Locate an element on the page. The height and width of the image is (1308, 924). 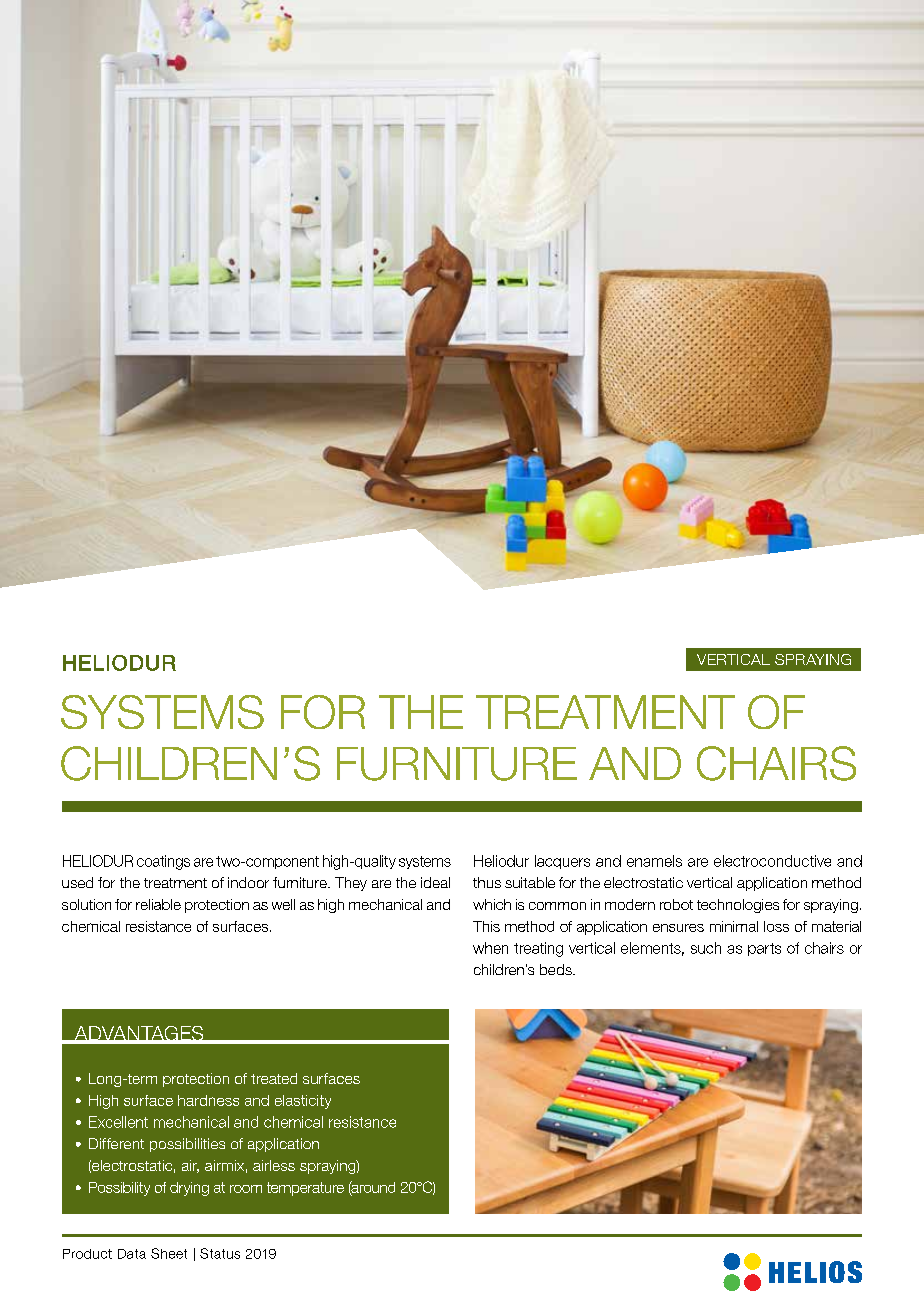
coatings is located at coordinates (163, 862).
